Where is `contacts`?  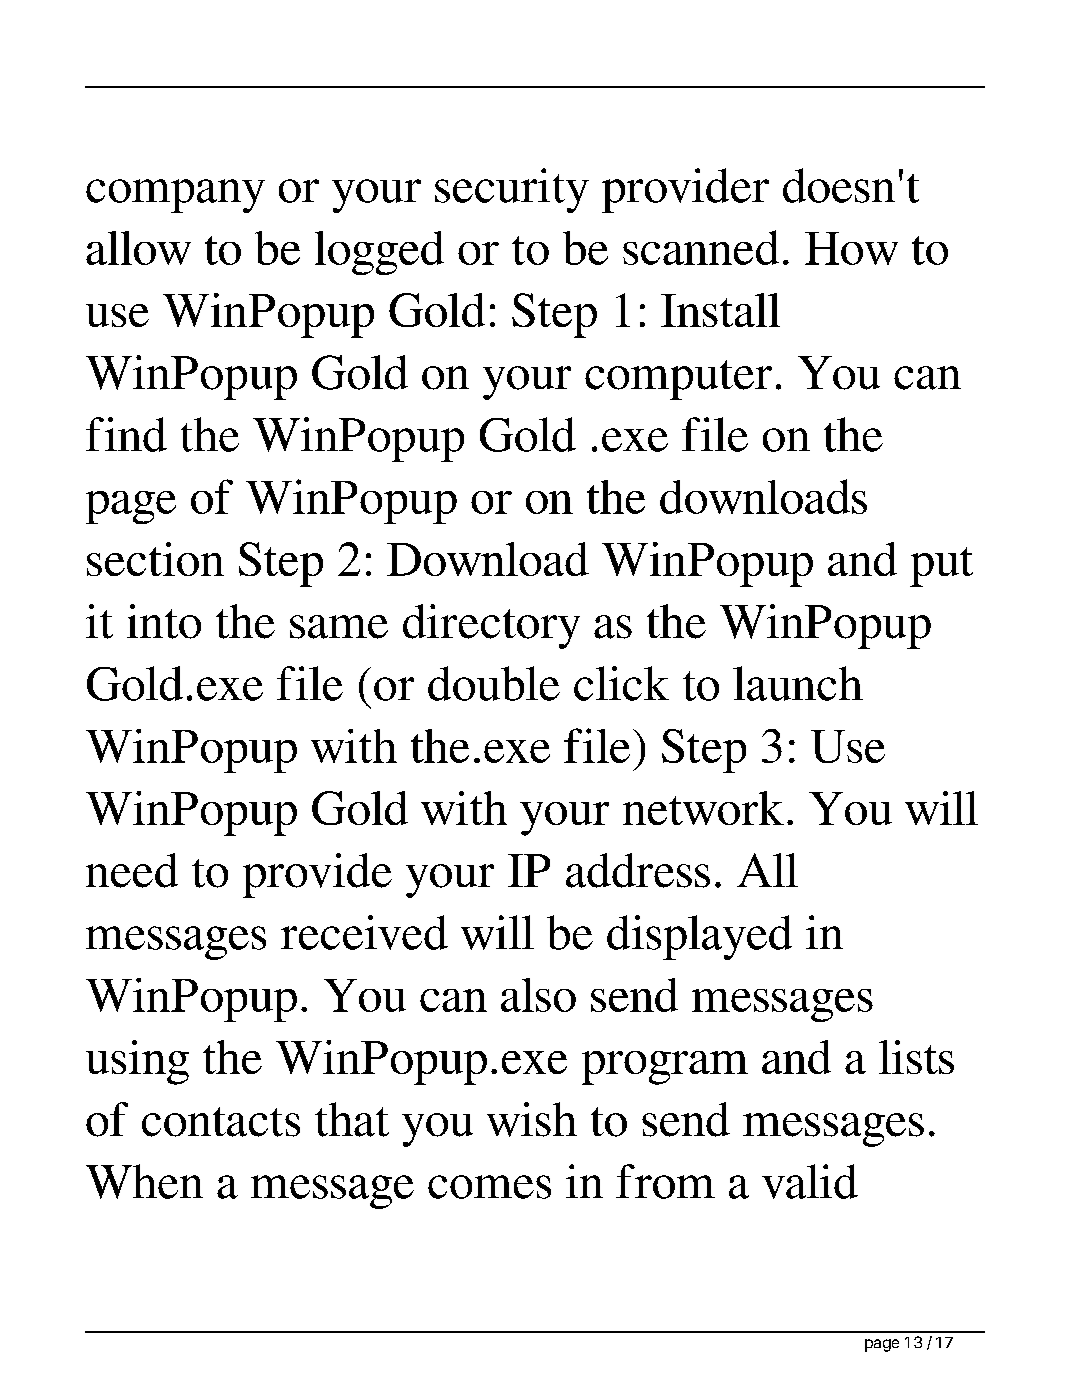 contacts is located at coordinates (221, 1122).
